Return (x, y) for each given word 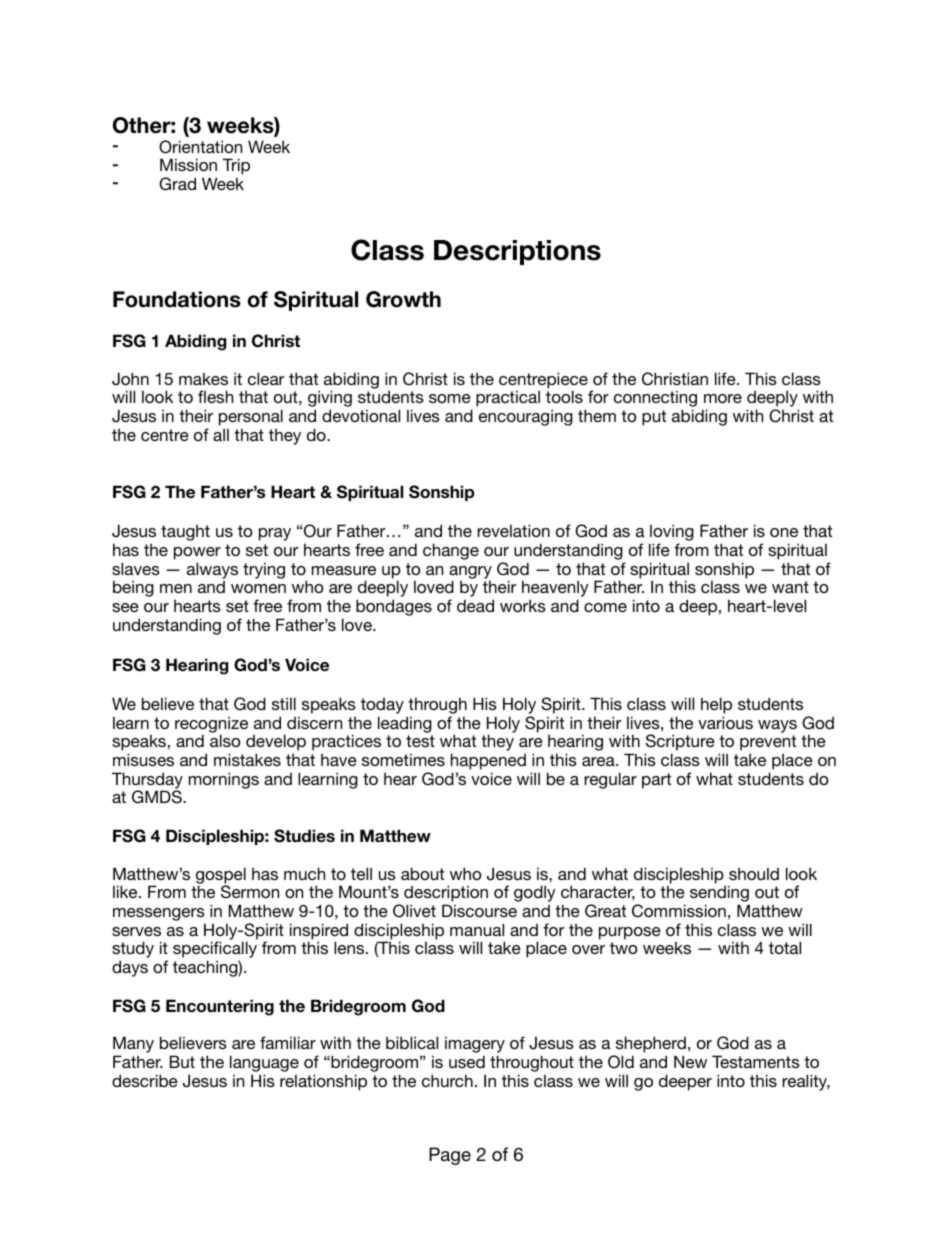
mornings (224, 780)
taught (185, 533)
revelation (513, 530)
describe (145, 1080)
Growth (403, 299)
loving (671, 534)
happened (488, 761)
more (723, 398)
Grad (177, 184)
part (656, 781)
